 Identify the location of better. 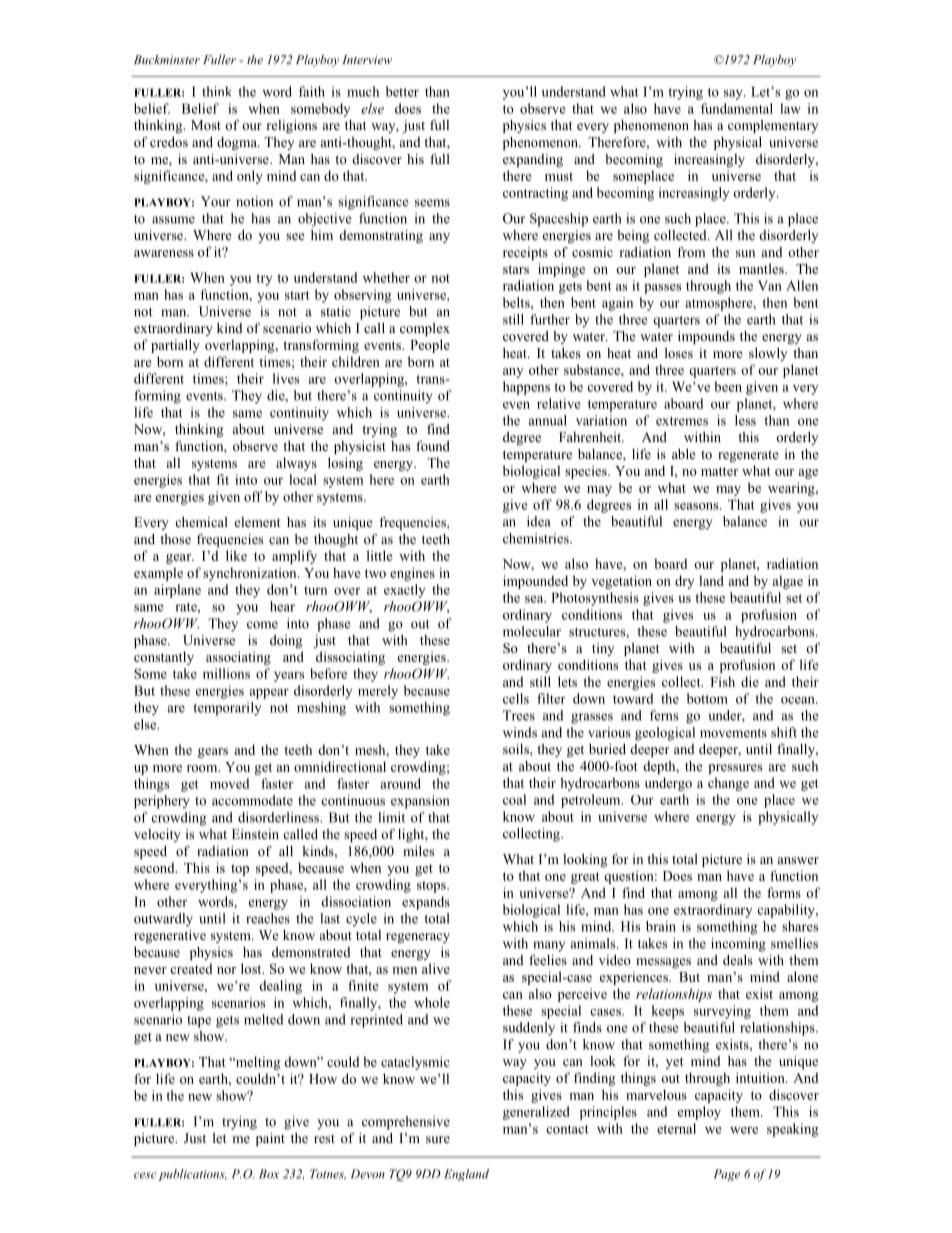
(402, 91).
